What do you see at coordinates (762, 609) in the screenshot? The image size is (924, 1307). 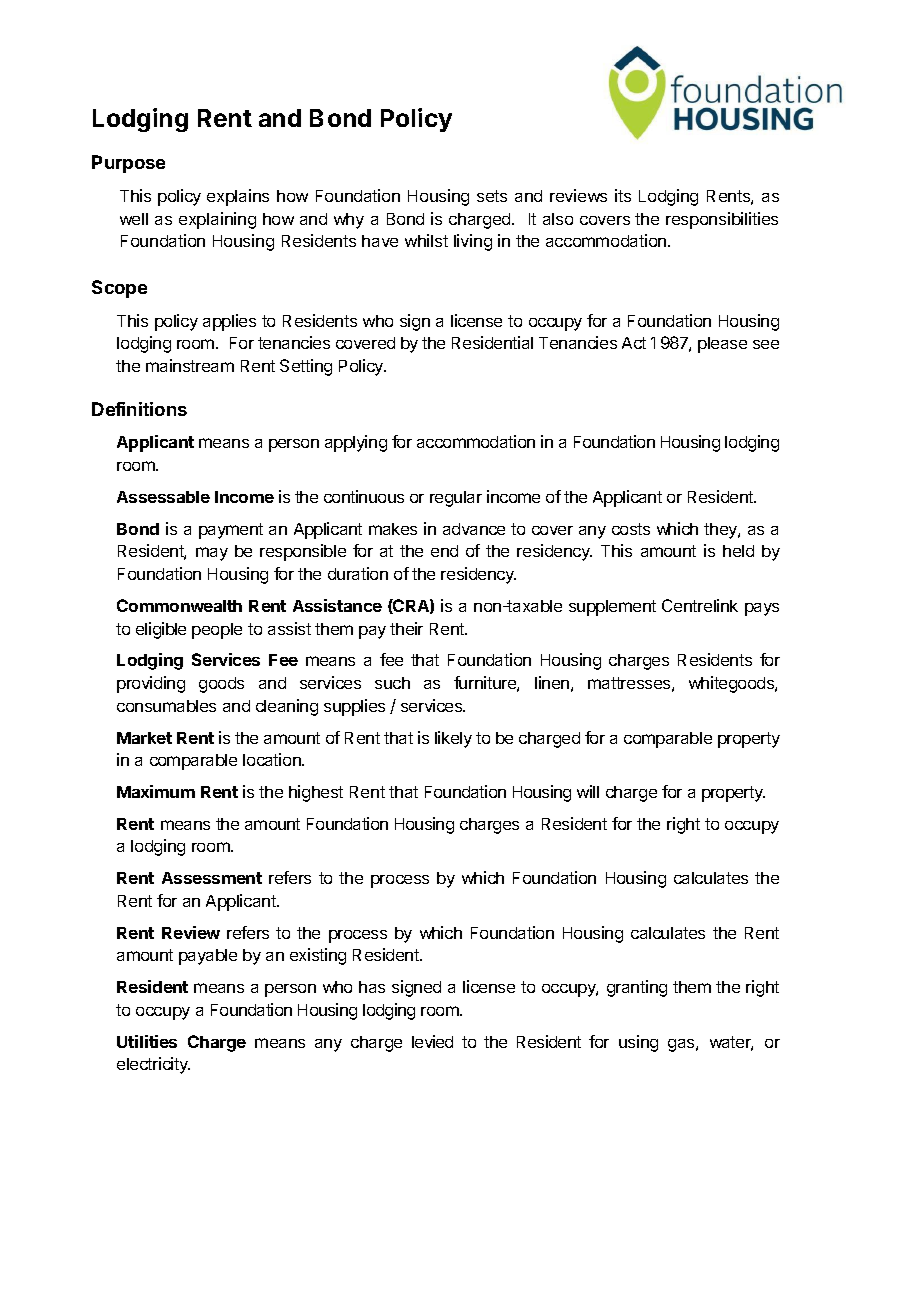 I see `pays` at bounding box center [762, 609].
